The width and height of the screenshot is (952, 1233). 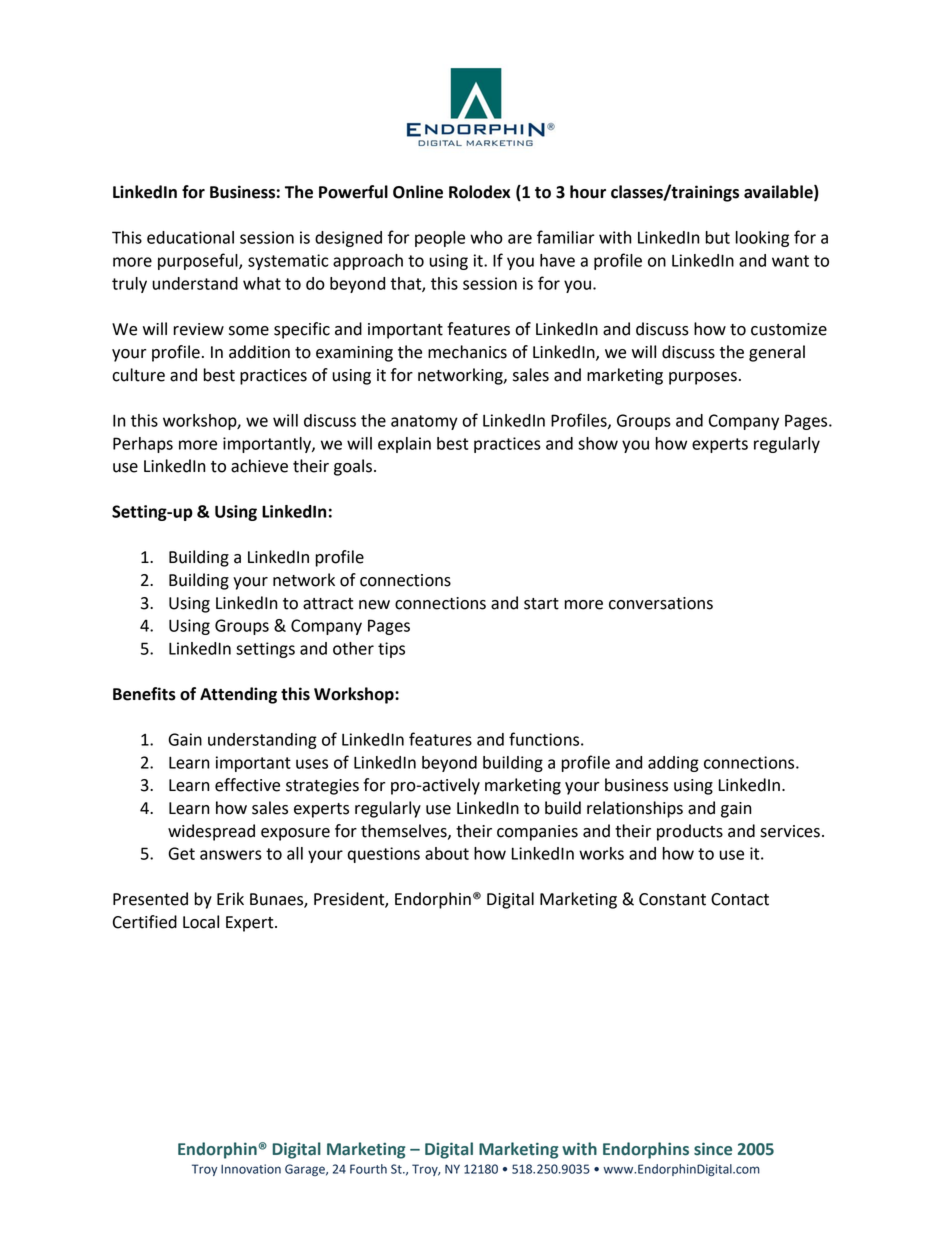 I want to click on since, so click(x=713, y=1149).
